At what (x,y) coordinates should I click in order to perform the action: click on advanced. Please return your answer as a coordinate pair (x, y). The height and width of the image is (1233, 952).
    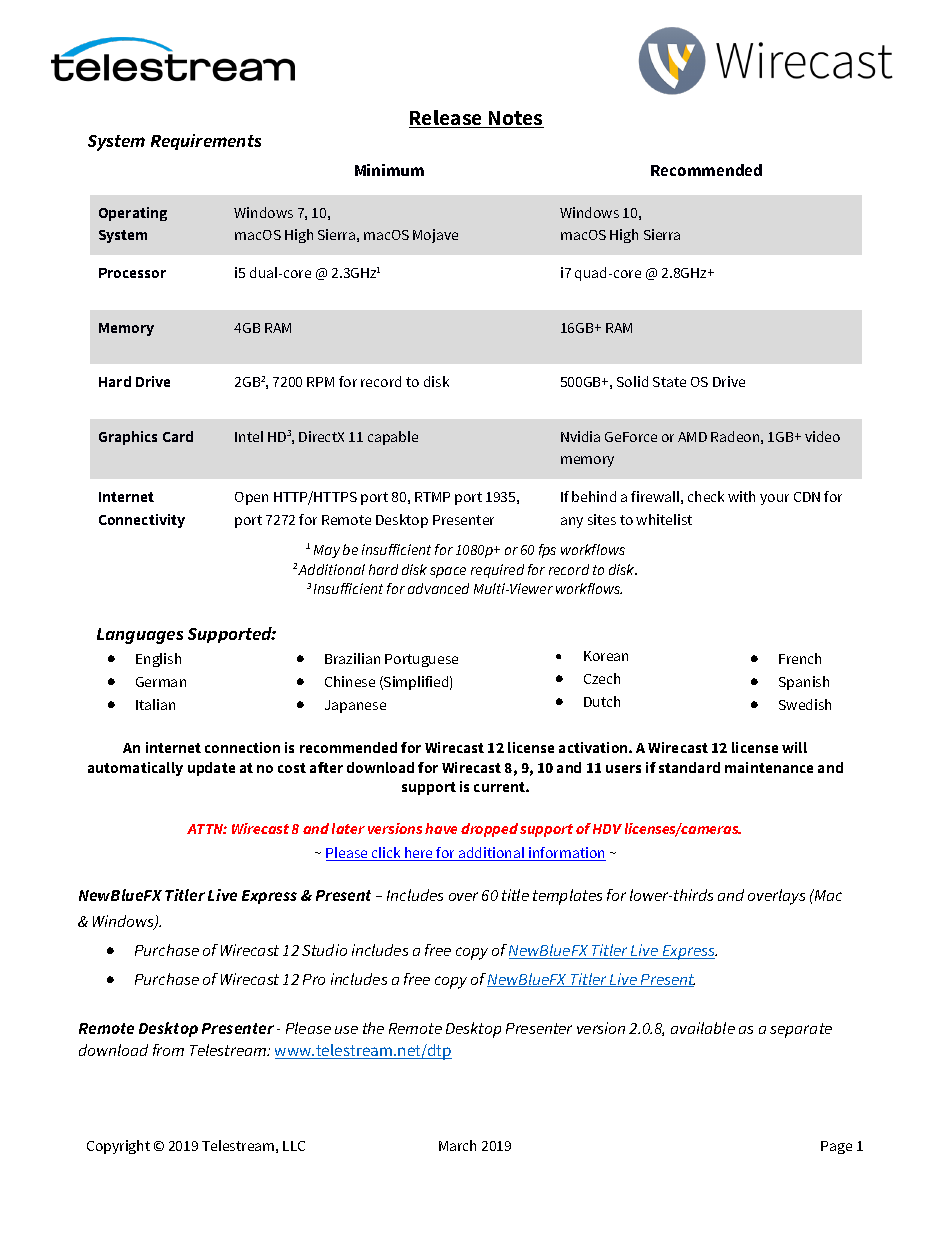
    Looking at the image, I should click on (438, 588).
